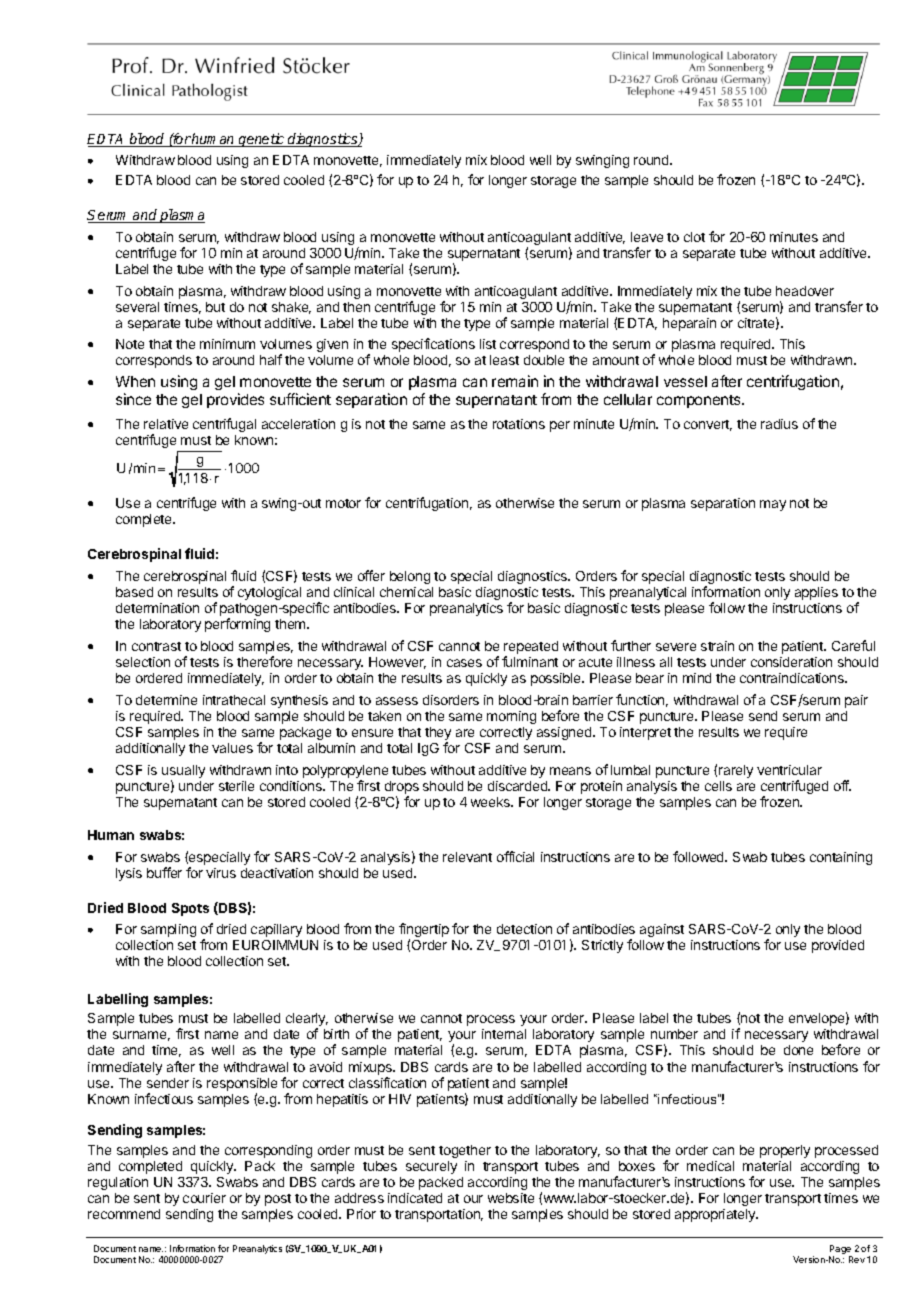 This page has width=924, height=1308. What do you see at coordinates (224, 425) in the page?
I see `centrifugal` at bounding box center [224, 425].
